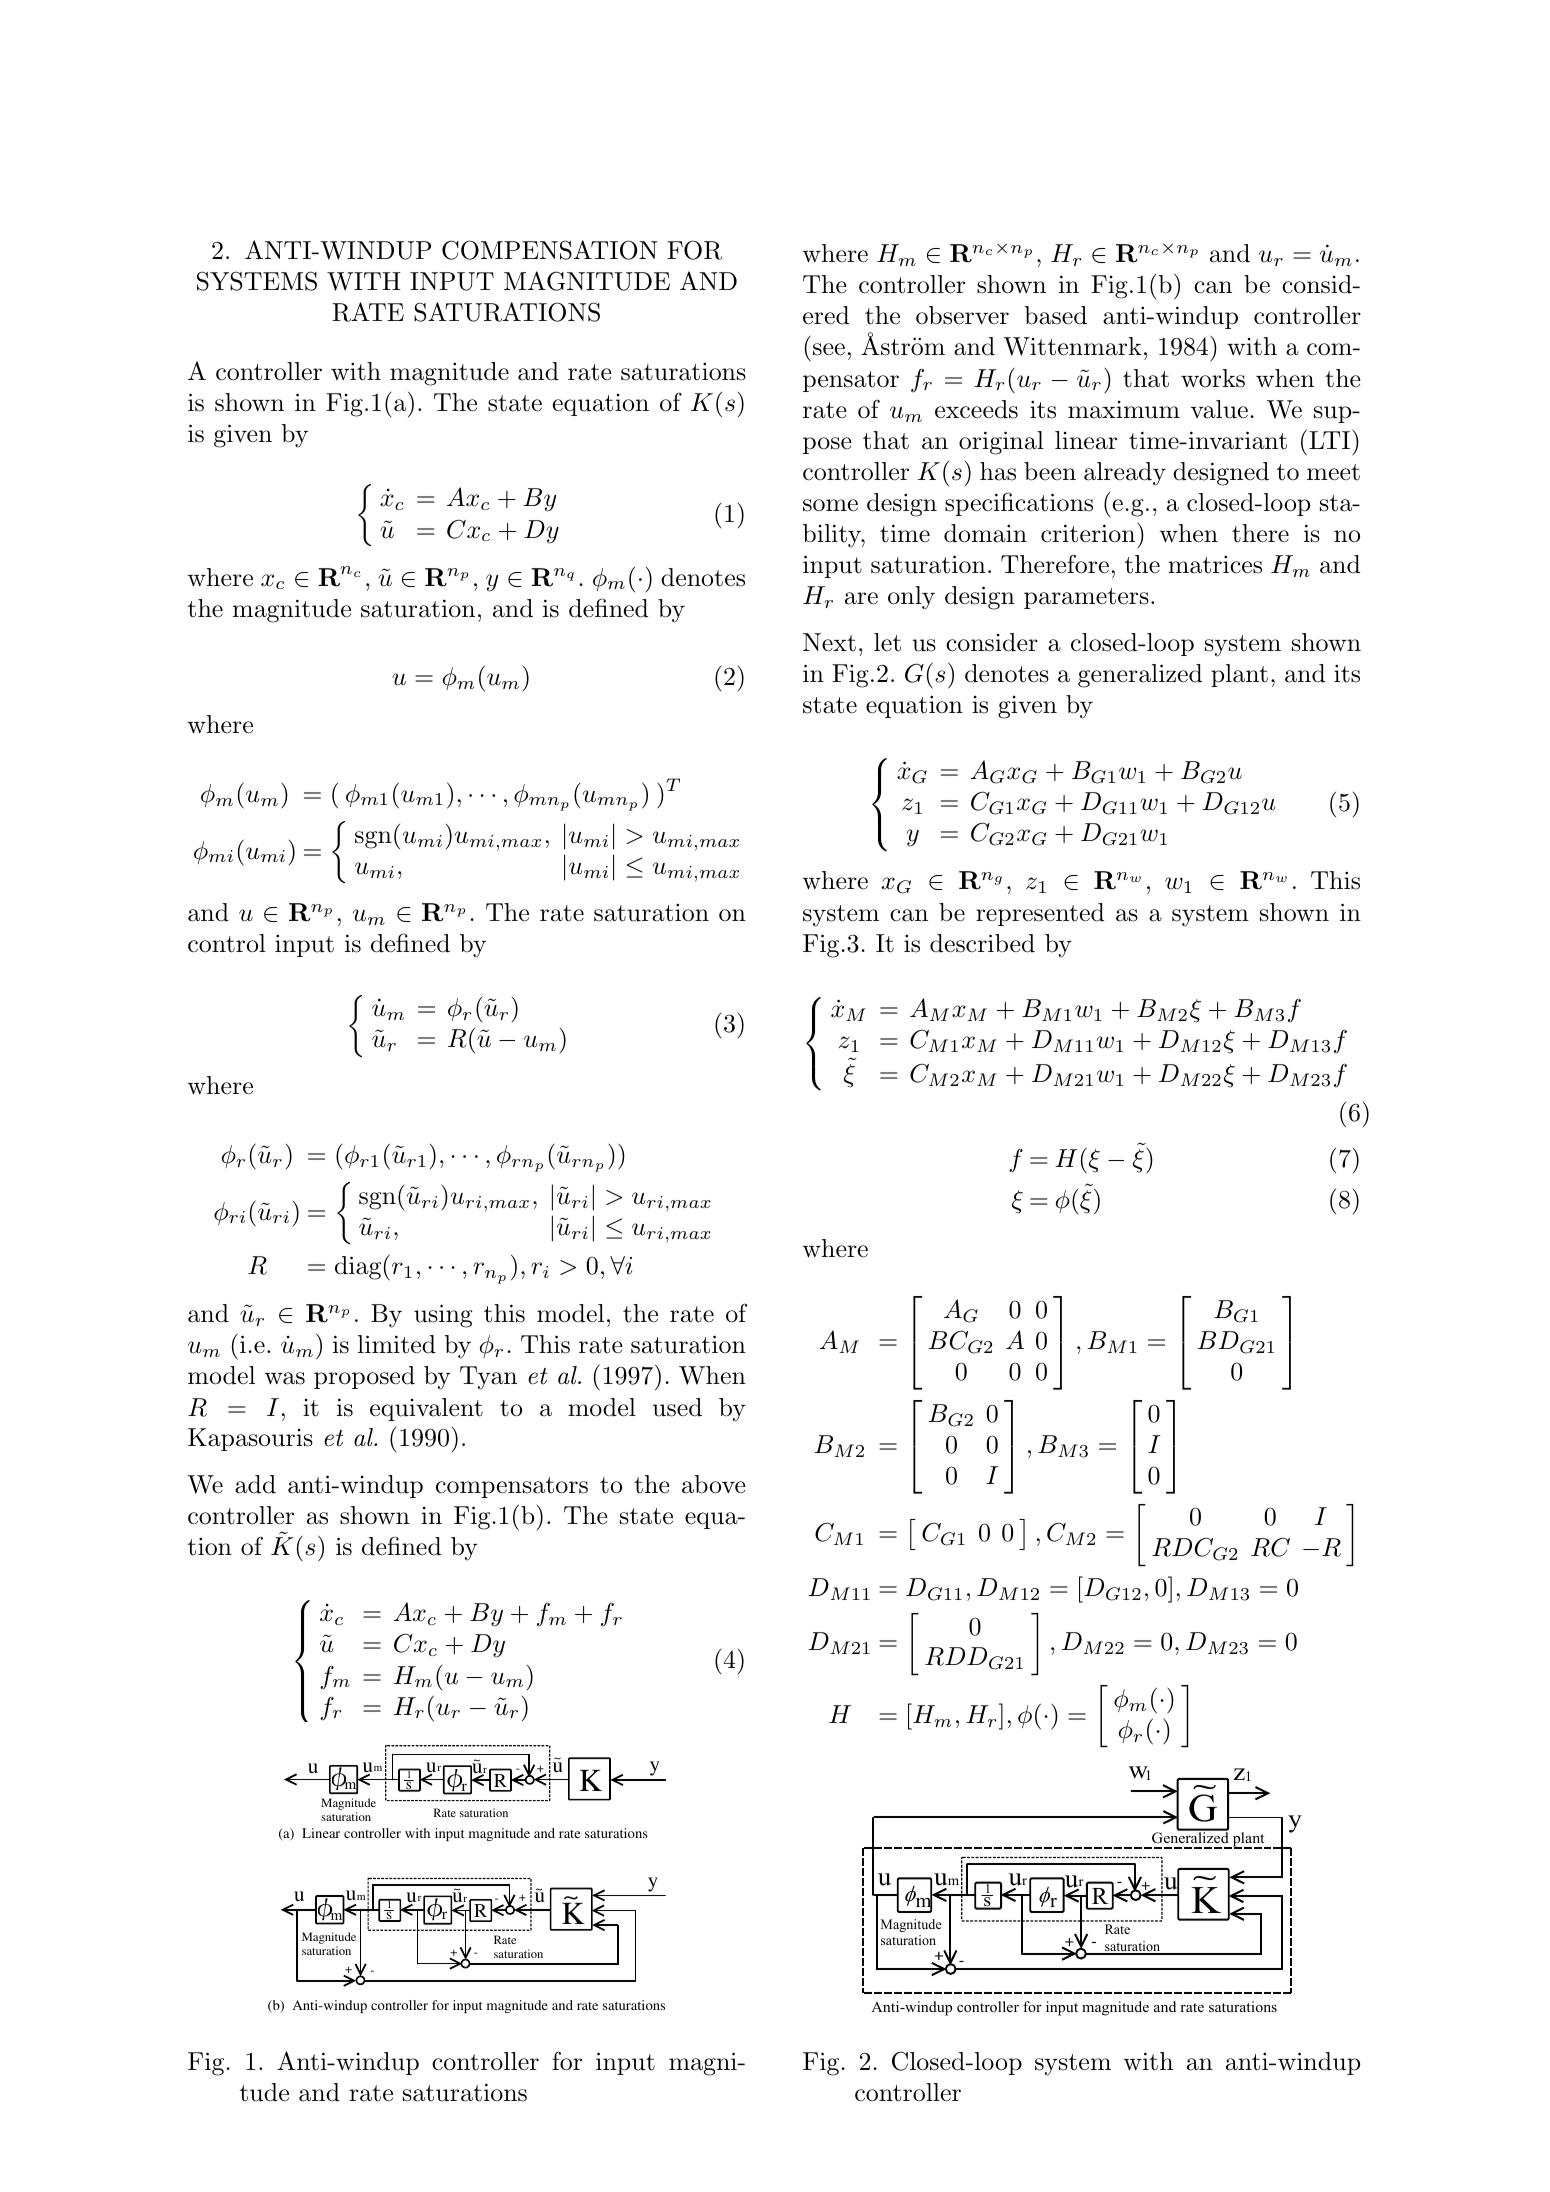 The width and height of the screenshot is (1550, 2192). I want to click on parameters, so click(1086, 598).
